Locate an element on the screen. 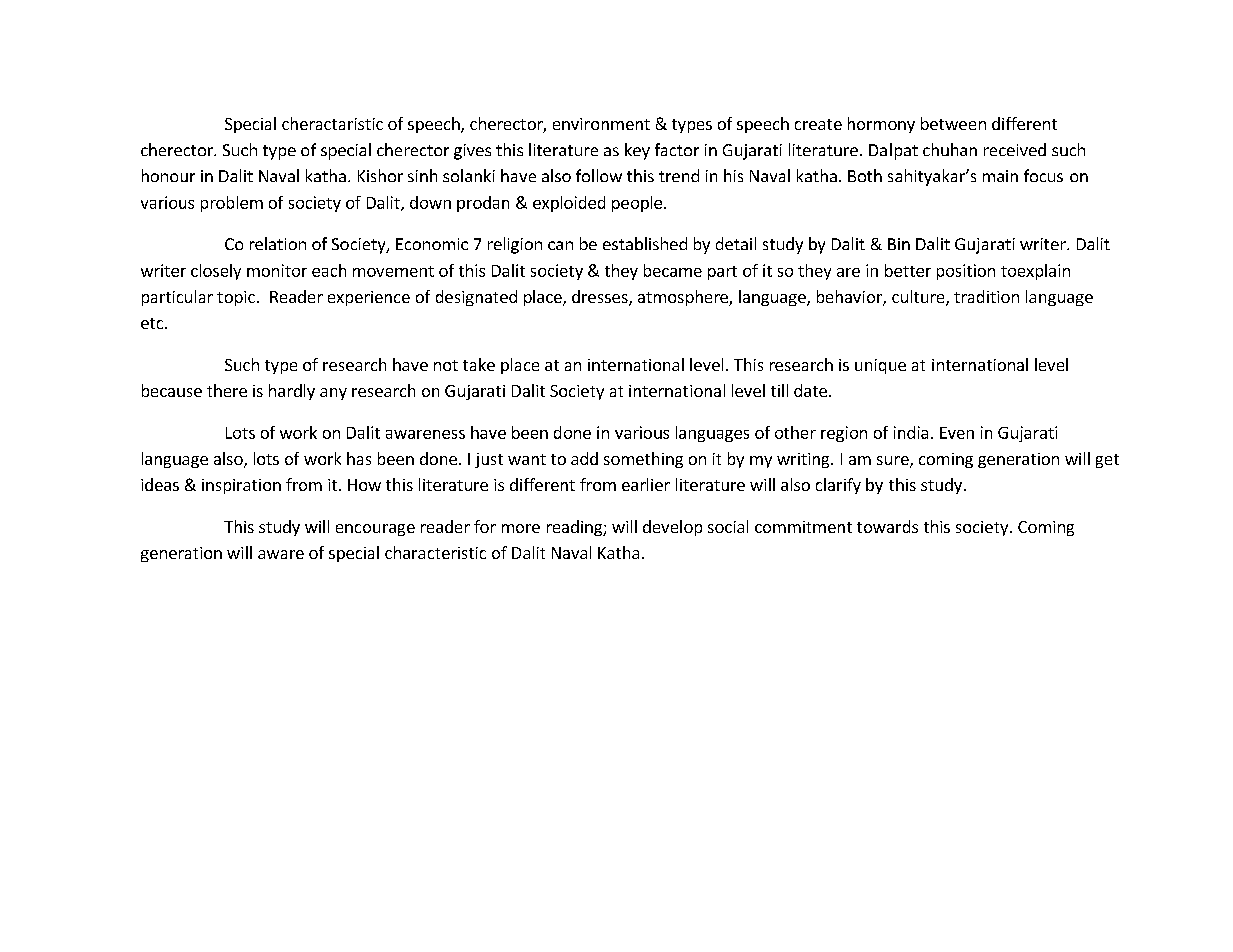 The height and width of the screenshot is (952, 1233). received is located at coordinates (1015, 149).
